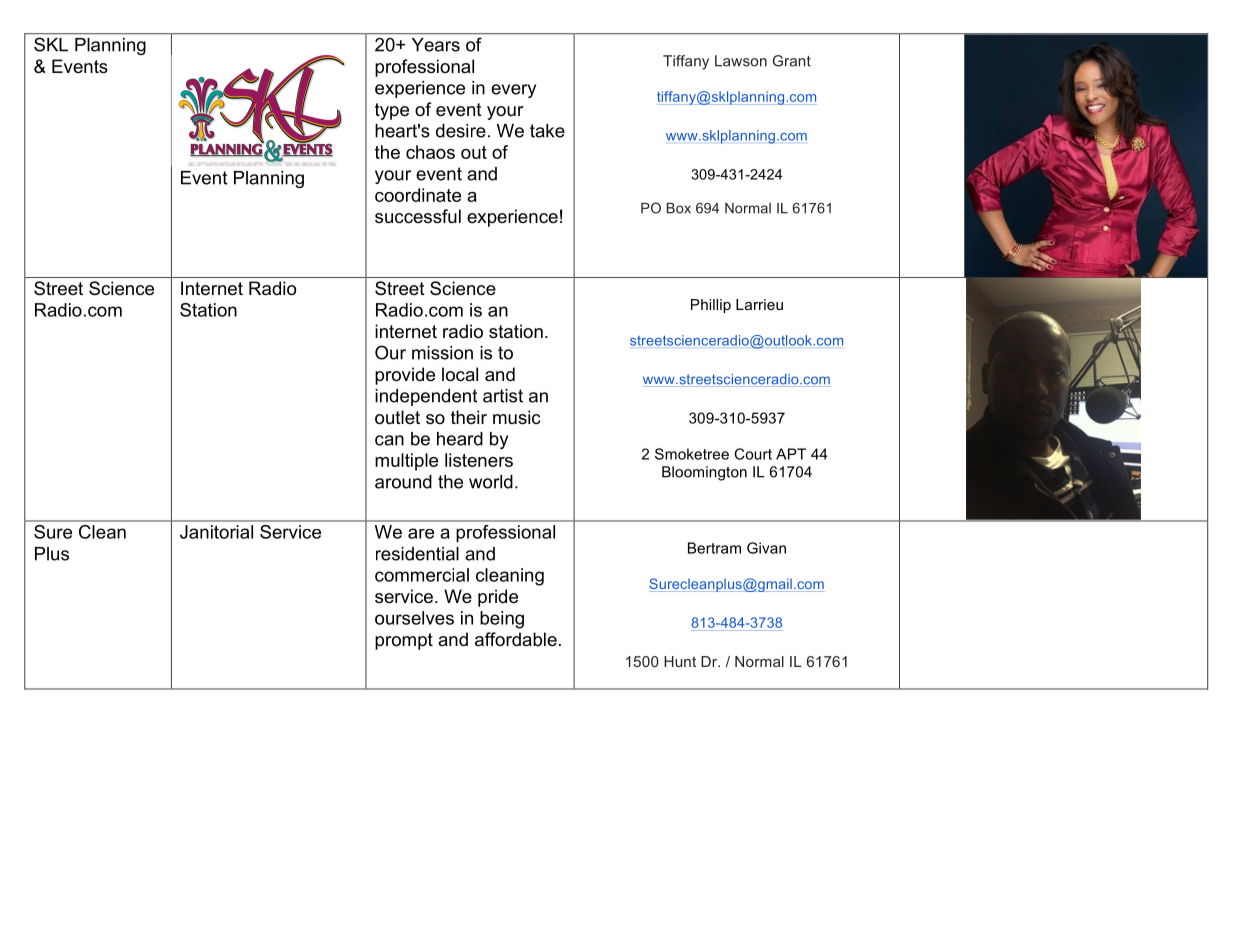  Describe the element at coordinates (389, 440) in the image. I see `can` at that location.
